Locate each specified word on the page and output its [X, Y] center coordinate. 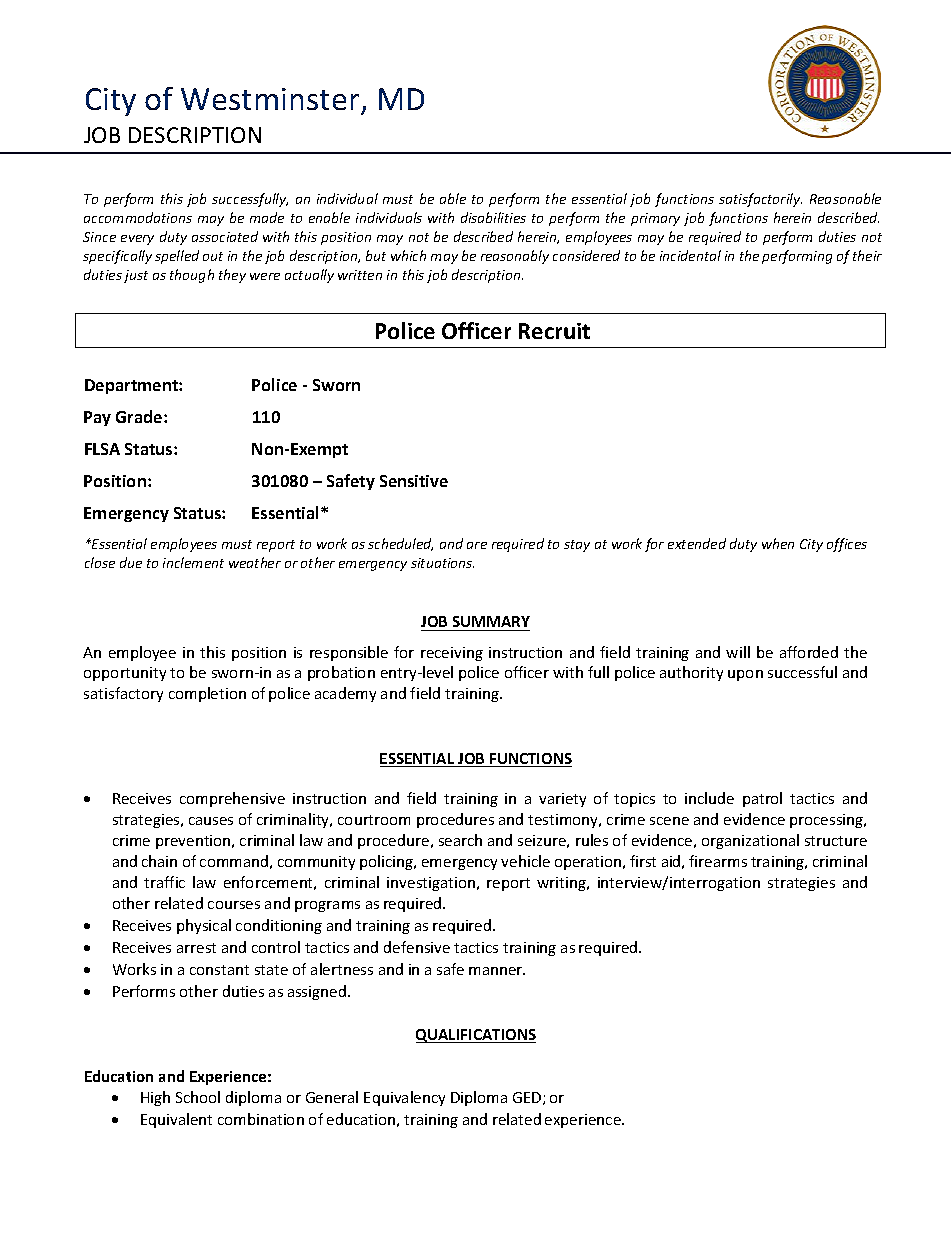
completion [207, 694]
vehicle [525, 861]
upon [745, 675]
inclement [193, 562]
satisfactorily [760, 200]
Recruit [554, 331]
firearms [718, 861]
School [198, 1097]
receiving [452, 654]
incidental [690, 255]
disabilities [493, 217]
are [477, 545]
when [778, 543]
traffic [164, 882]
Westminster [271, 101]
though [192, 276]
